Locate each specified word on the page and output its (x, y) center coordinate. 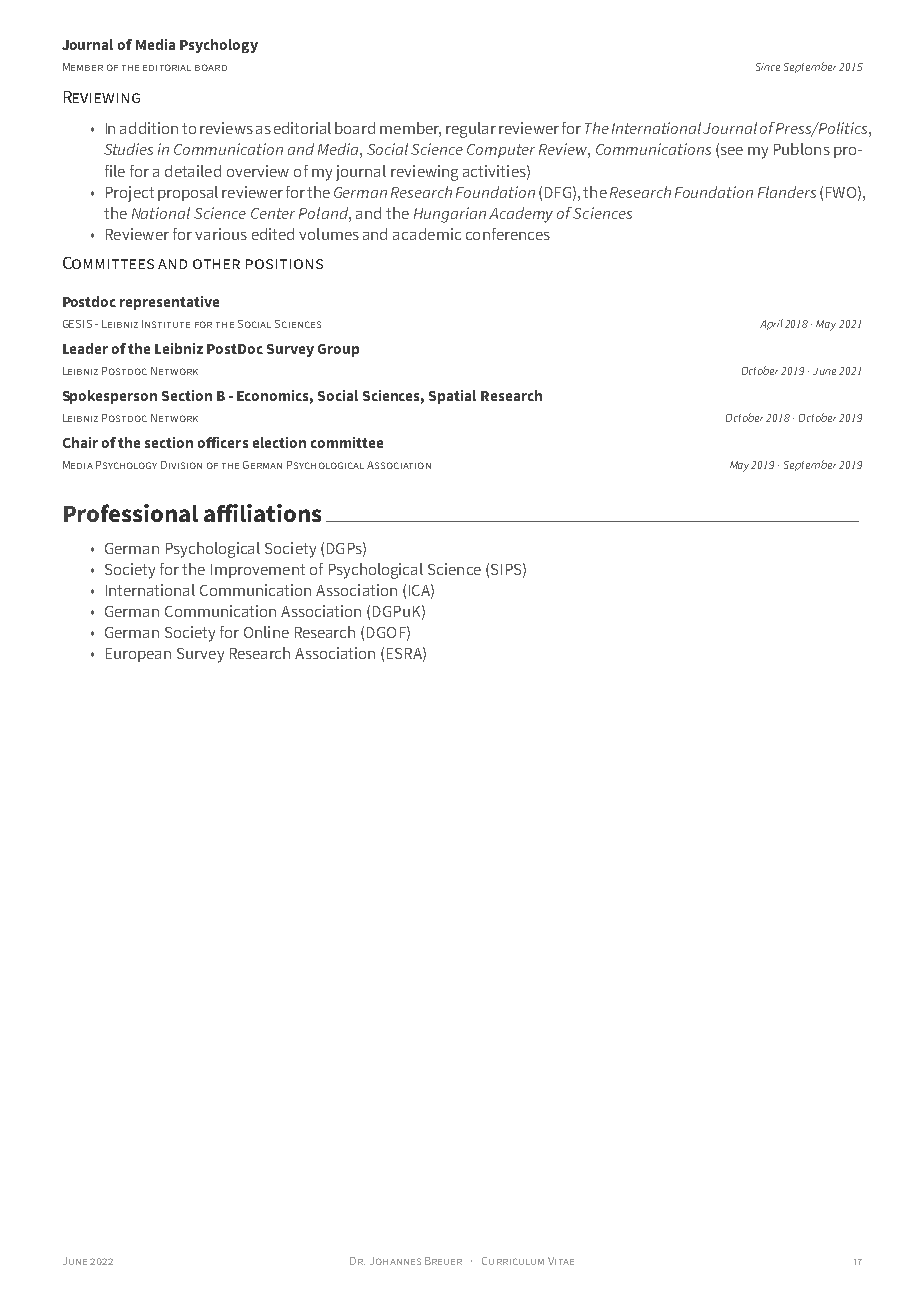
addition (149, 128)
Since (768, 67)
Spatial (452, 397)
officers (223, 442)
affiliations (262, 513)
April (771, 324)
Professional (131, 513)
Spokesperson (110, 397)
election (279, 442)
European (138, 655)
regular (471, 130)
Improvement (258, 571)
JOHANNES (395, 1261)
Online (266, 632)
